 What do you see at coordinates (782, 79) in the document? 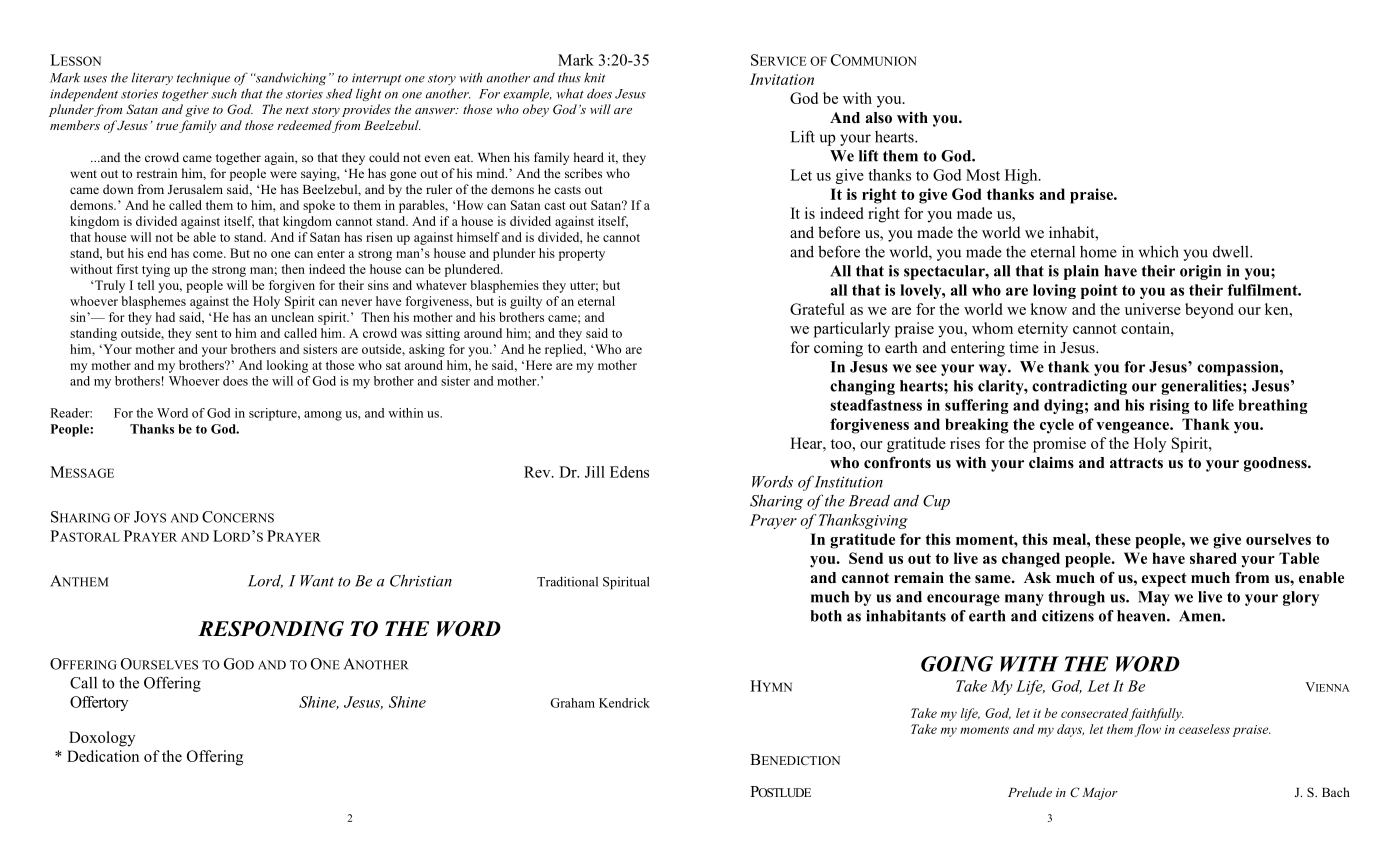
I see `Invitation` at bounding box center [782, 79].
